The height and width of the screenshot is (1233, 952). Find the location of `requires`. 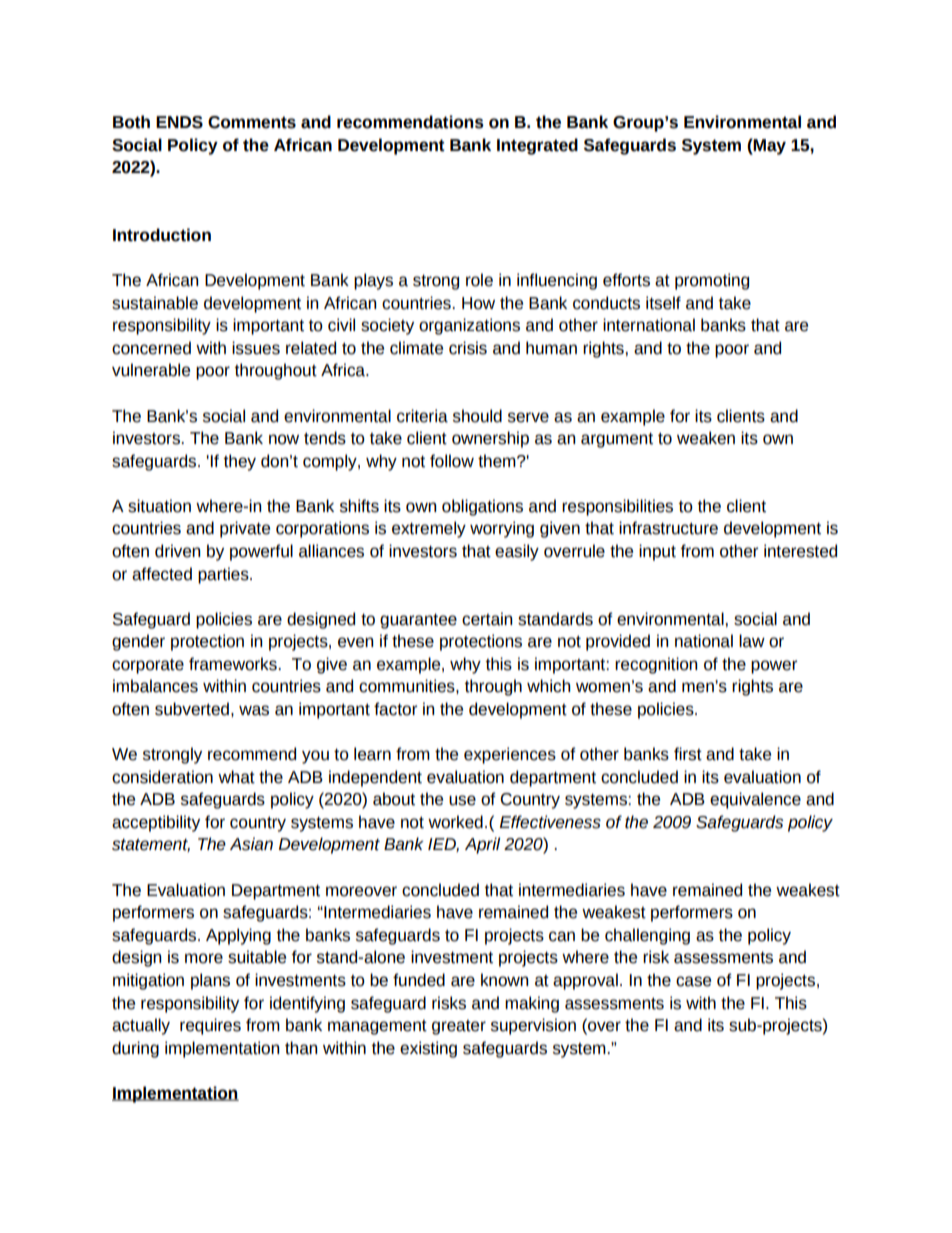

requires is located at coordinates (210, 1026).
